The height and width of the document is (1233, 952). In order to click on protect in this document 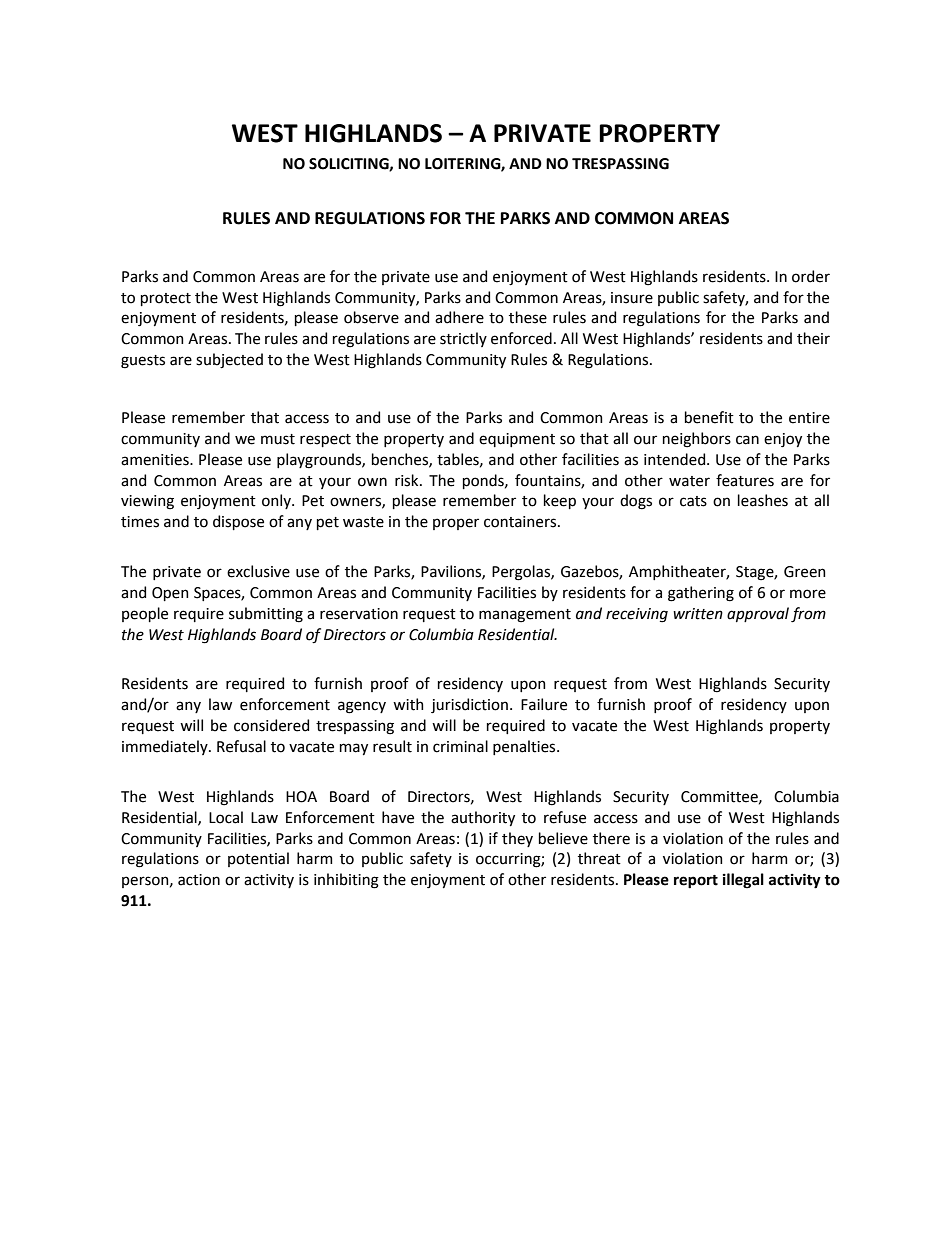, I will do `click(166, 299)`.
